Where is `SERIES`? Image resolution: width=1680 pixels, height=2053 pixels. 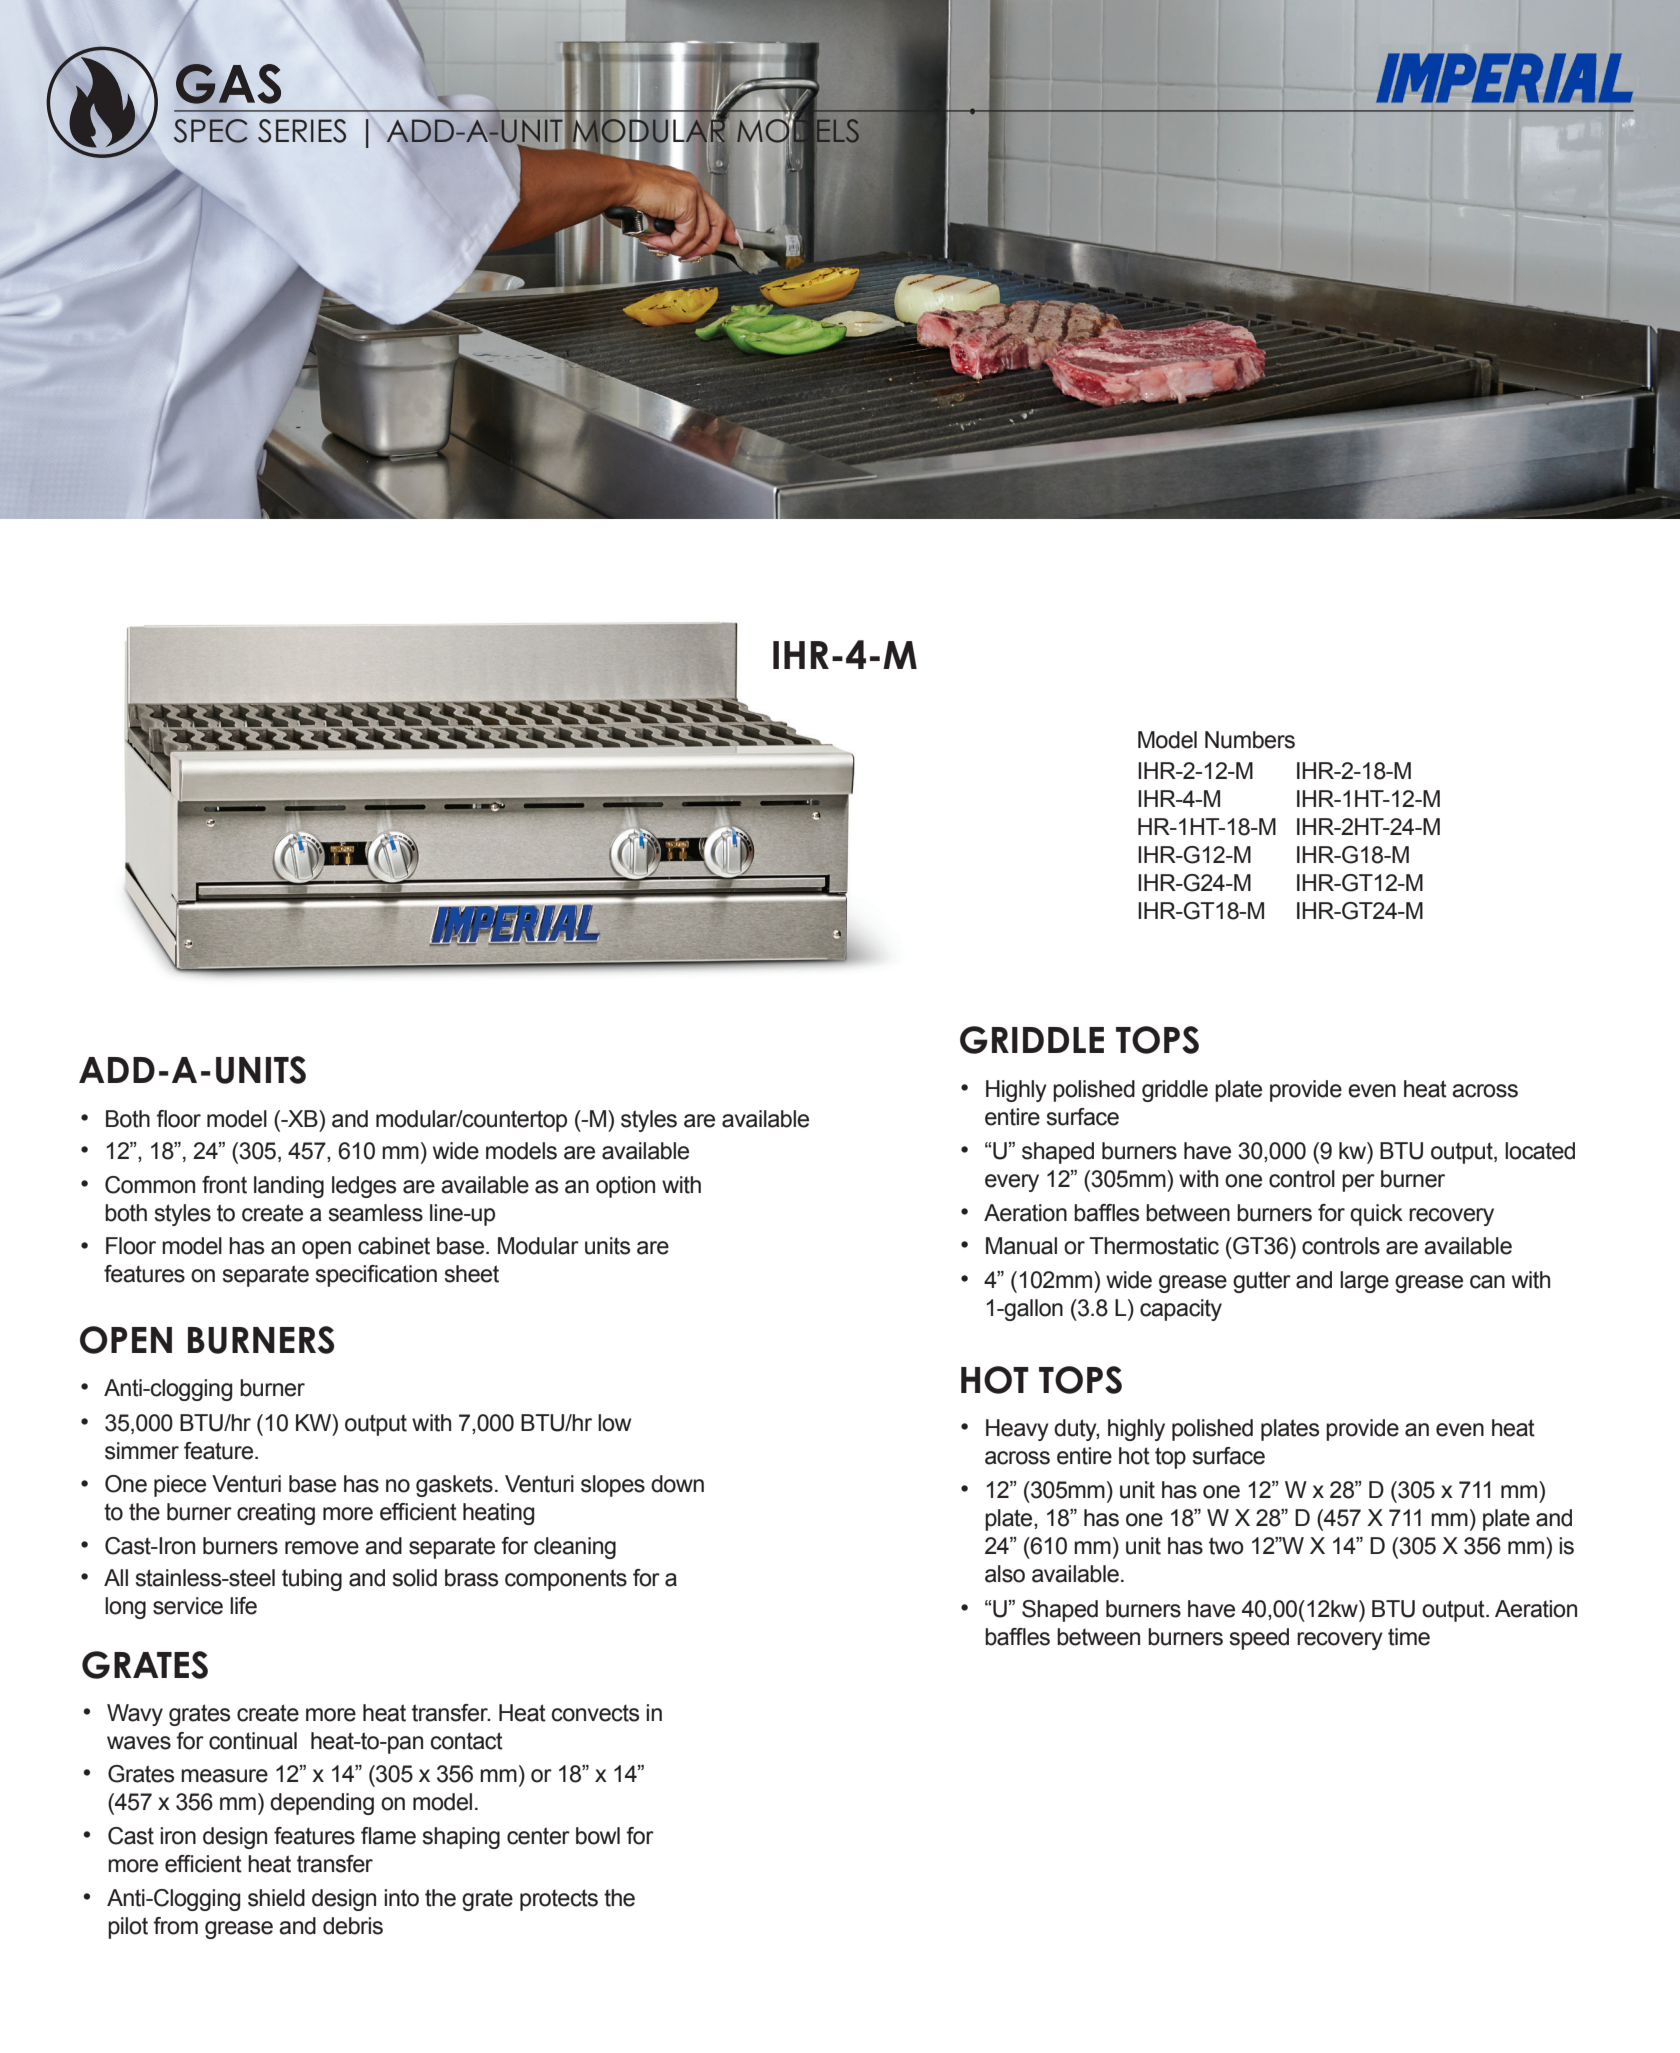 SERIES is located at coordinates (302, 131).
